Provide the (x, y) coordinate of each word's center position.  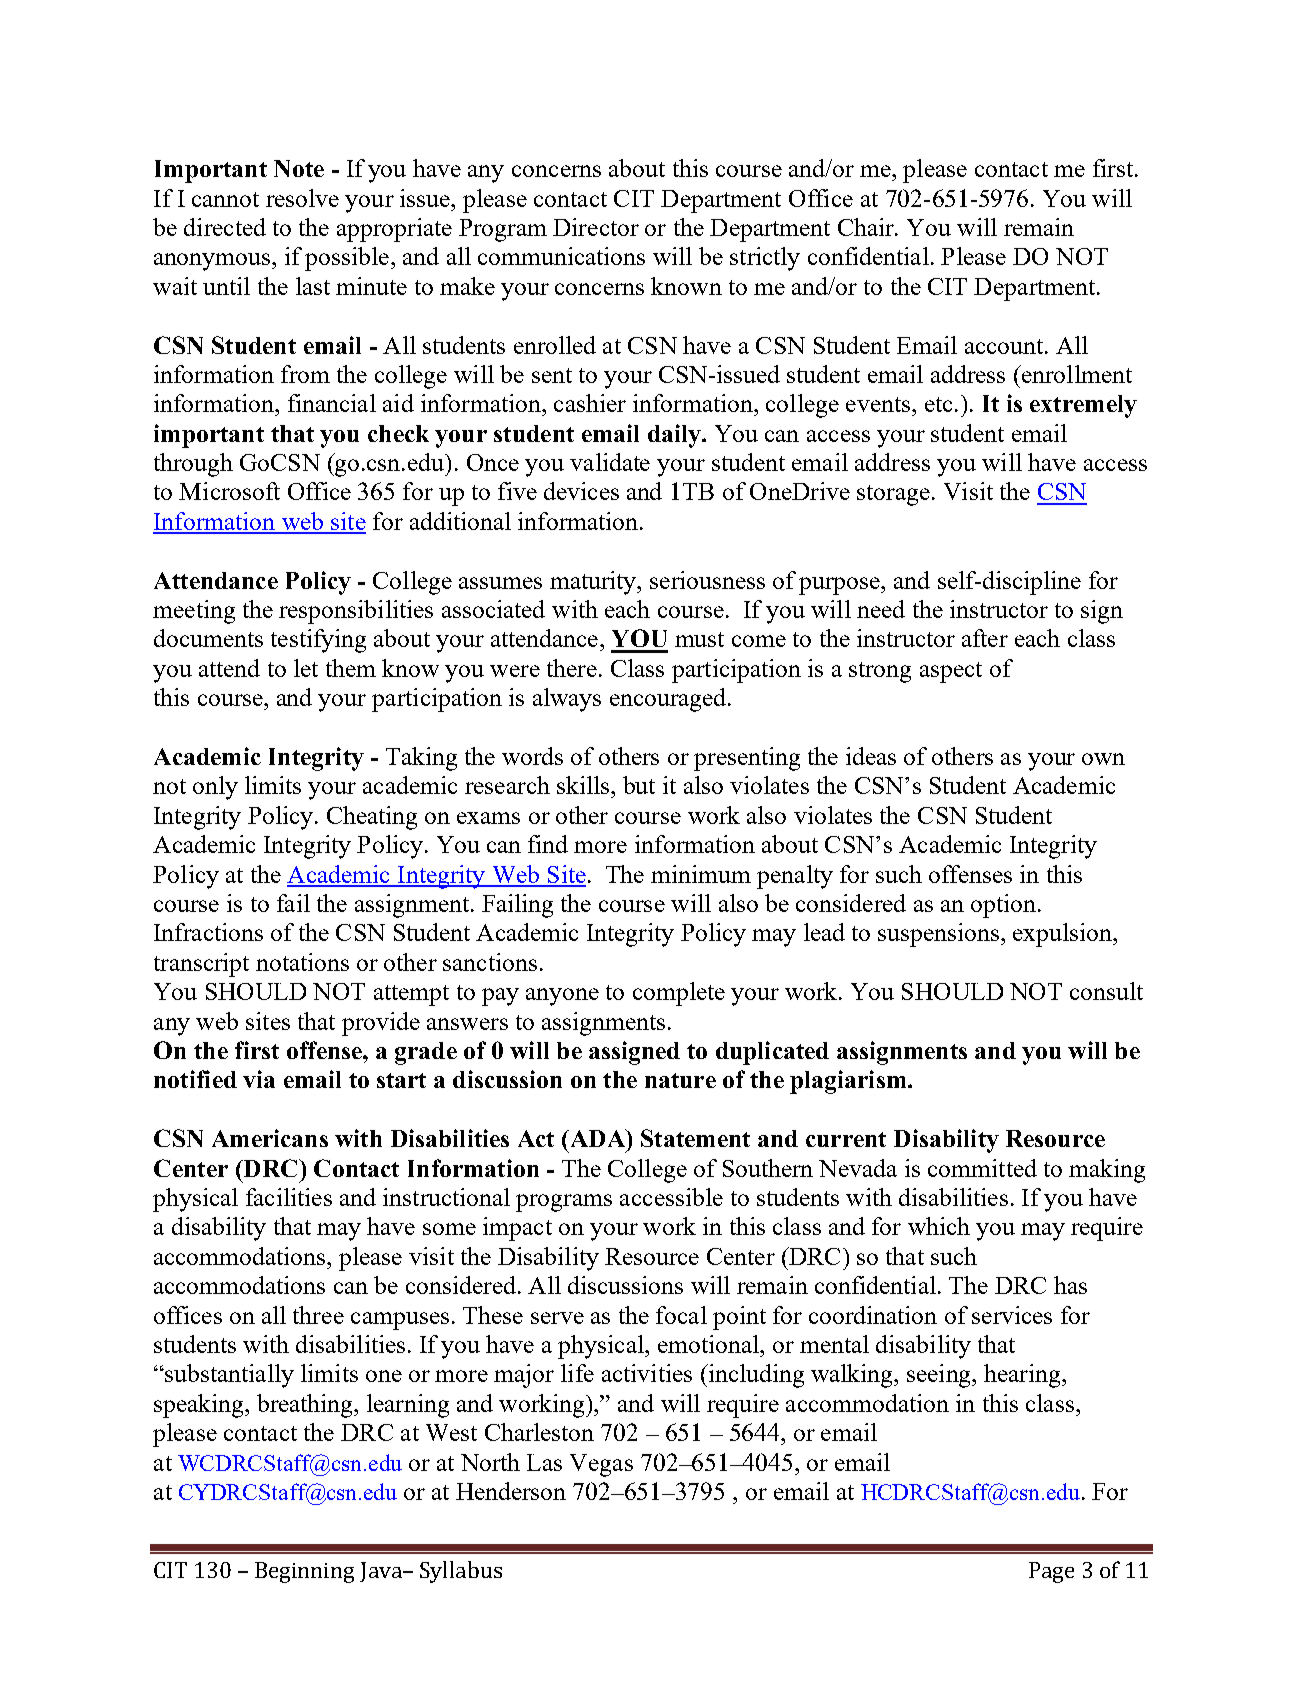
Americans (270, 1138)
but (639, 785)
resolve (302, 198)
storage (893, 495)
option (1005, 906)
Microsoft (229, 491)
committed (982, 1168)
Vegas (601, 1465)
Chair (867, 227)
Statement (695, 1138)
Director (596, 227)
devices (581, 491)
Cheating (372, 818)
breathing (306, 1406)
